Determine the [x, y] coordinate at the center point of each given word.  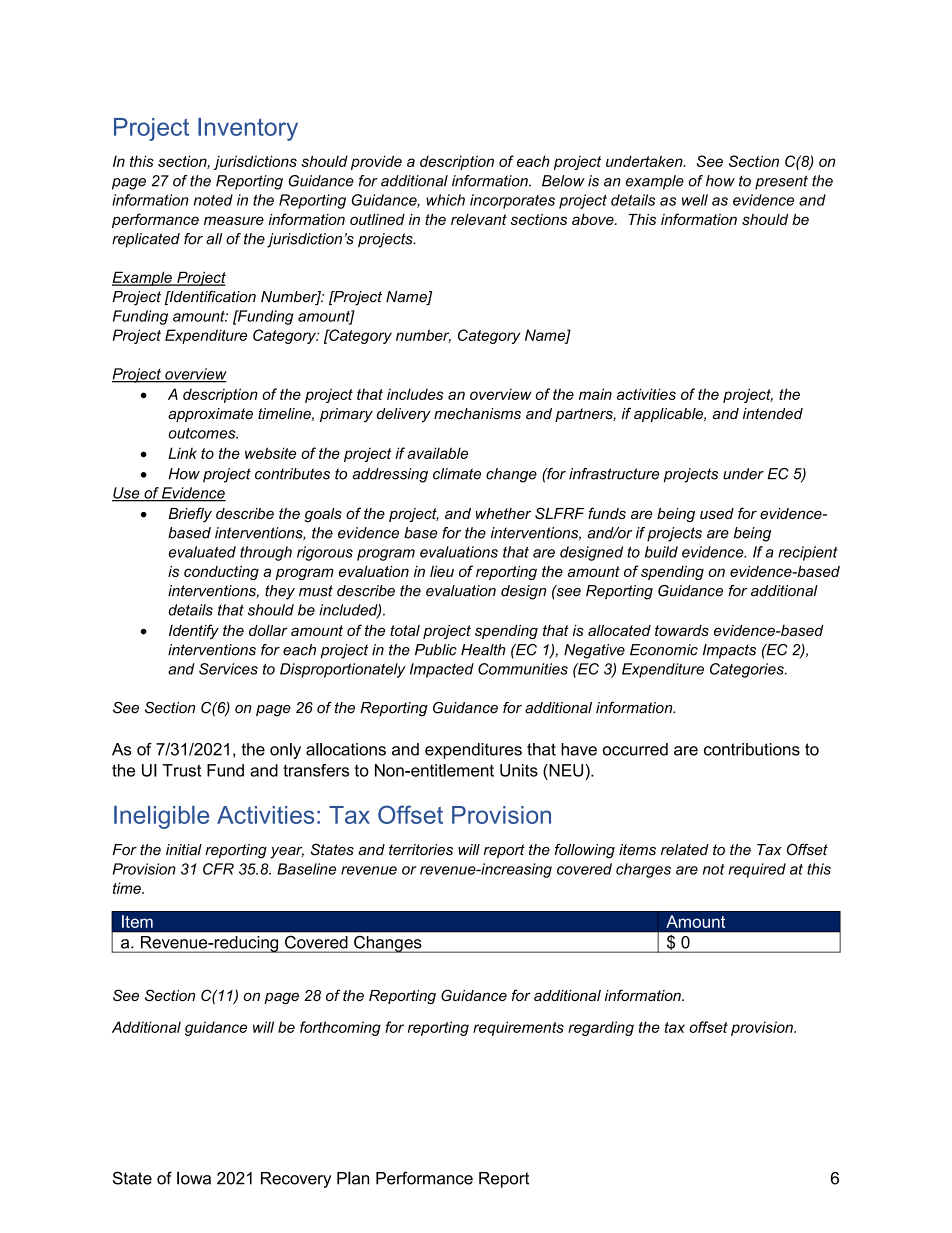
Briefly [190, 515]
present [781, 182]
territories [421, 850]
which [445, 200]
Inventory [248, 129]
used [717, 513]
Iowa [194, 1178]
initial [184, 850]
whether [503, 513]
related [685, 850]
